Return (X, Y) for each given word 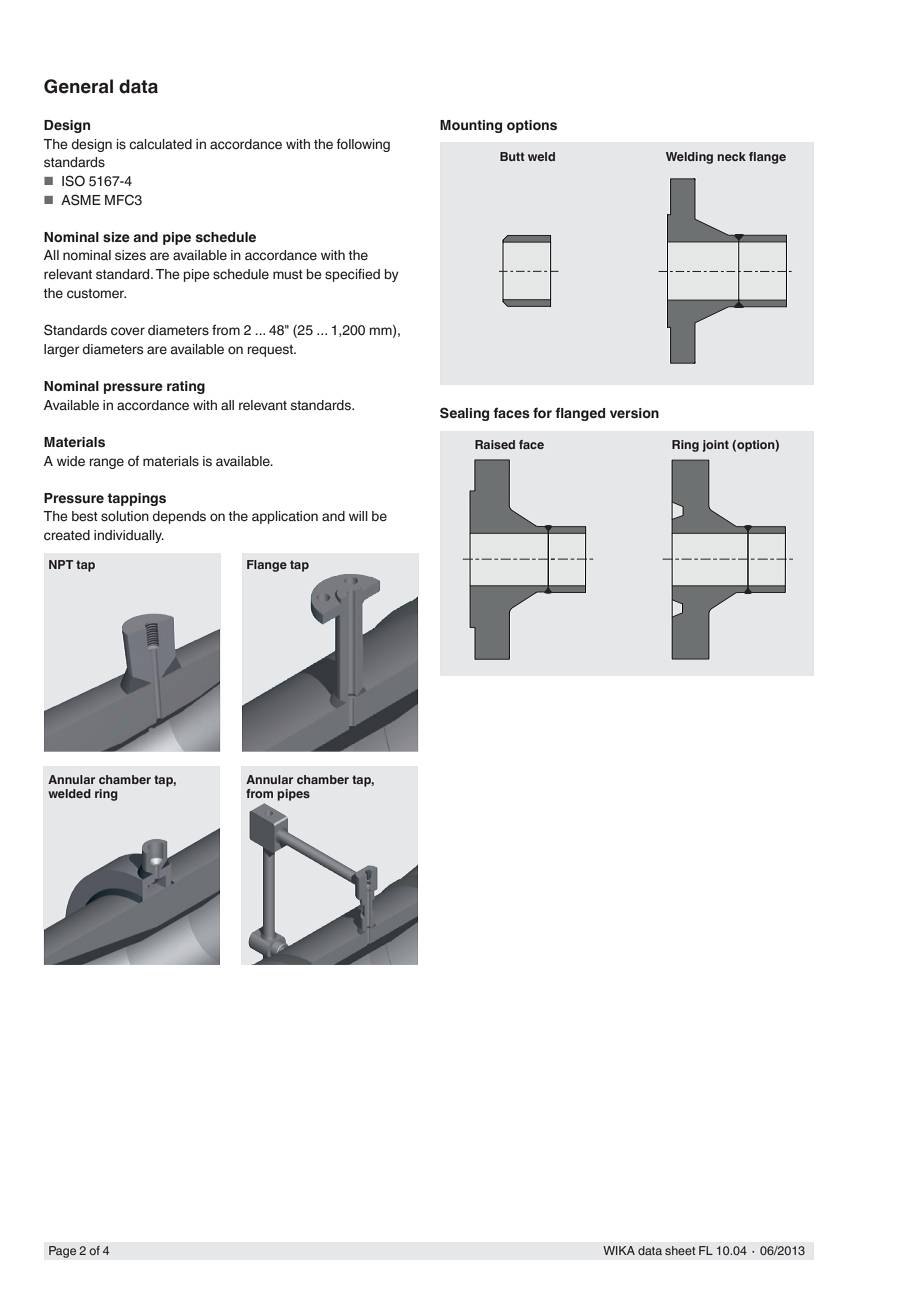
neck (731, 156)
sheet (680, 1250)
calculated (160, 144)
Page (63, 1252)
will (358, 516)
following (363, 145)
